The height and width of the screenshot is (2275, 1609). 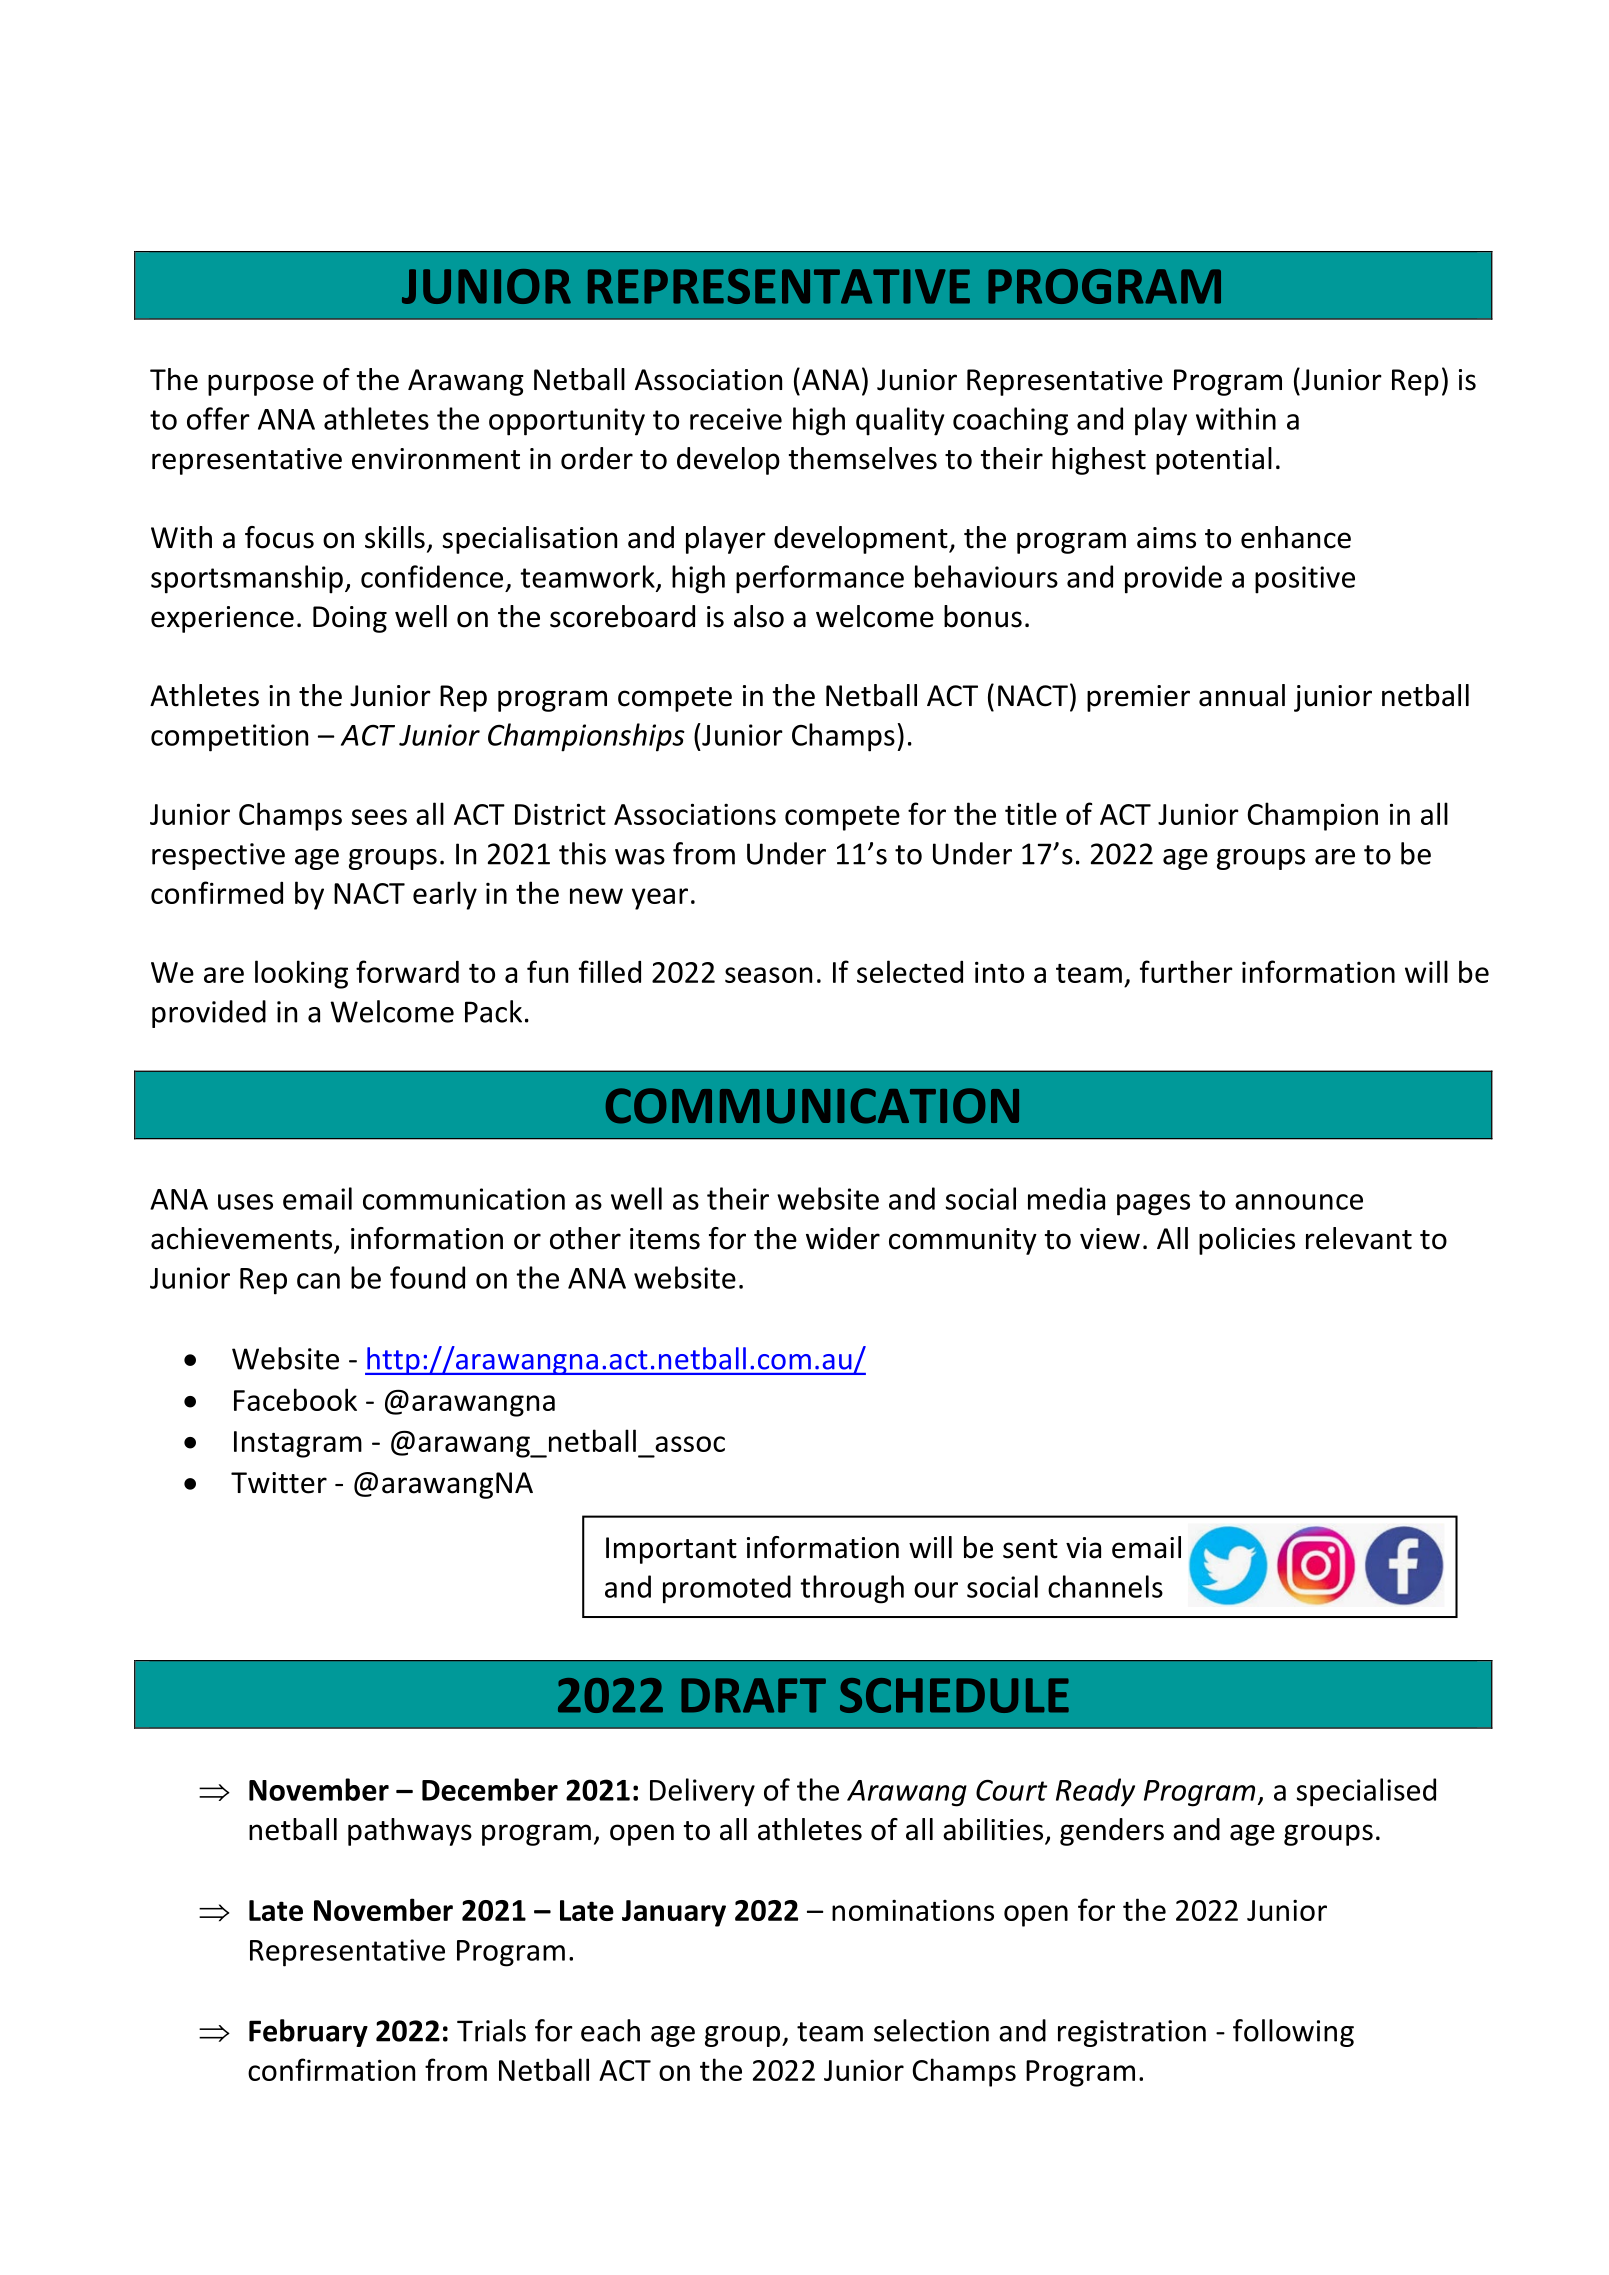 I want to click on was, so click(x=640, y=857).
